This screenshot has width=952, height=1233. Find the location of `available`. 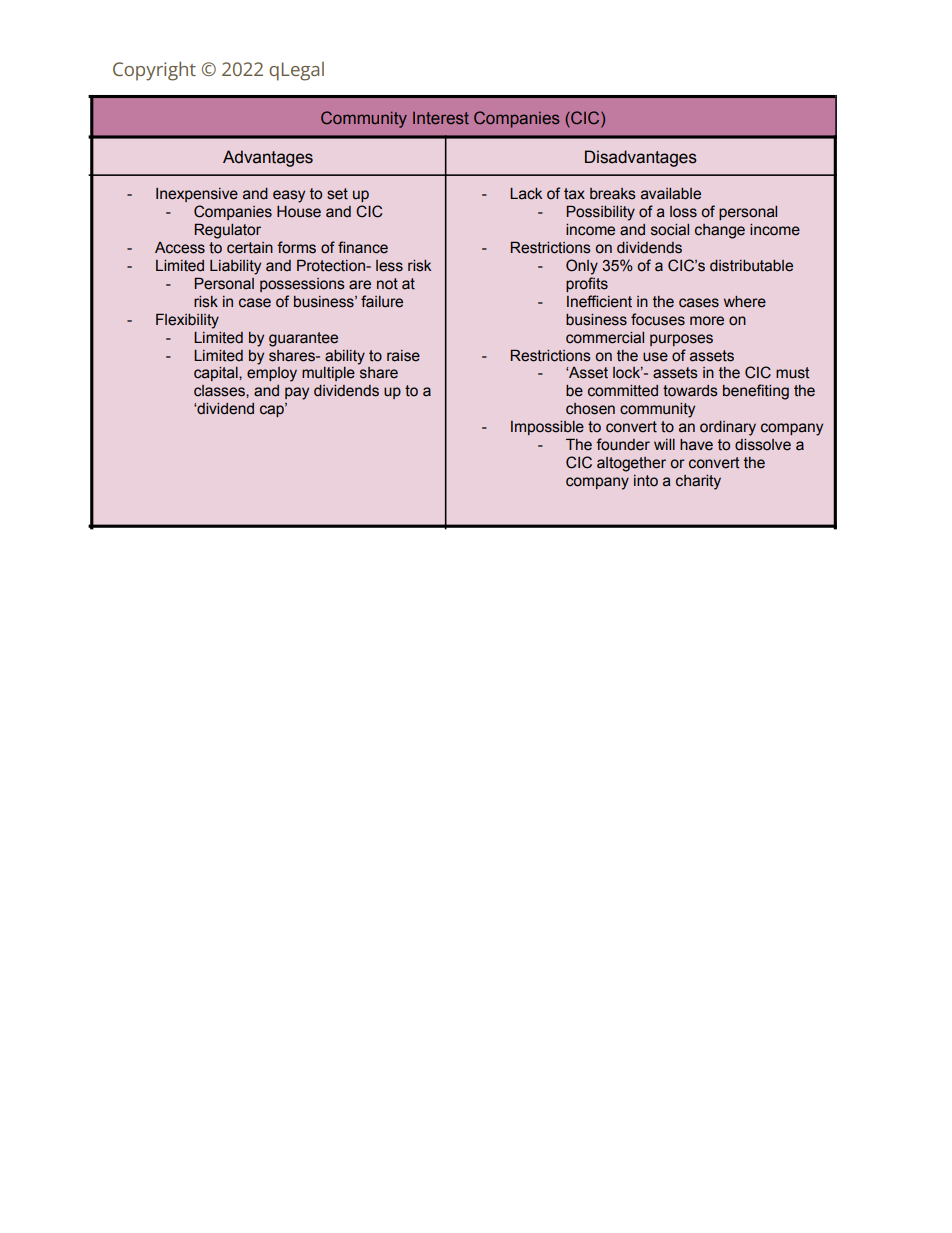

available is located at coordinates (671, 194).
